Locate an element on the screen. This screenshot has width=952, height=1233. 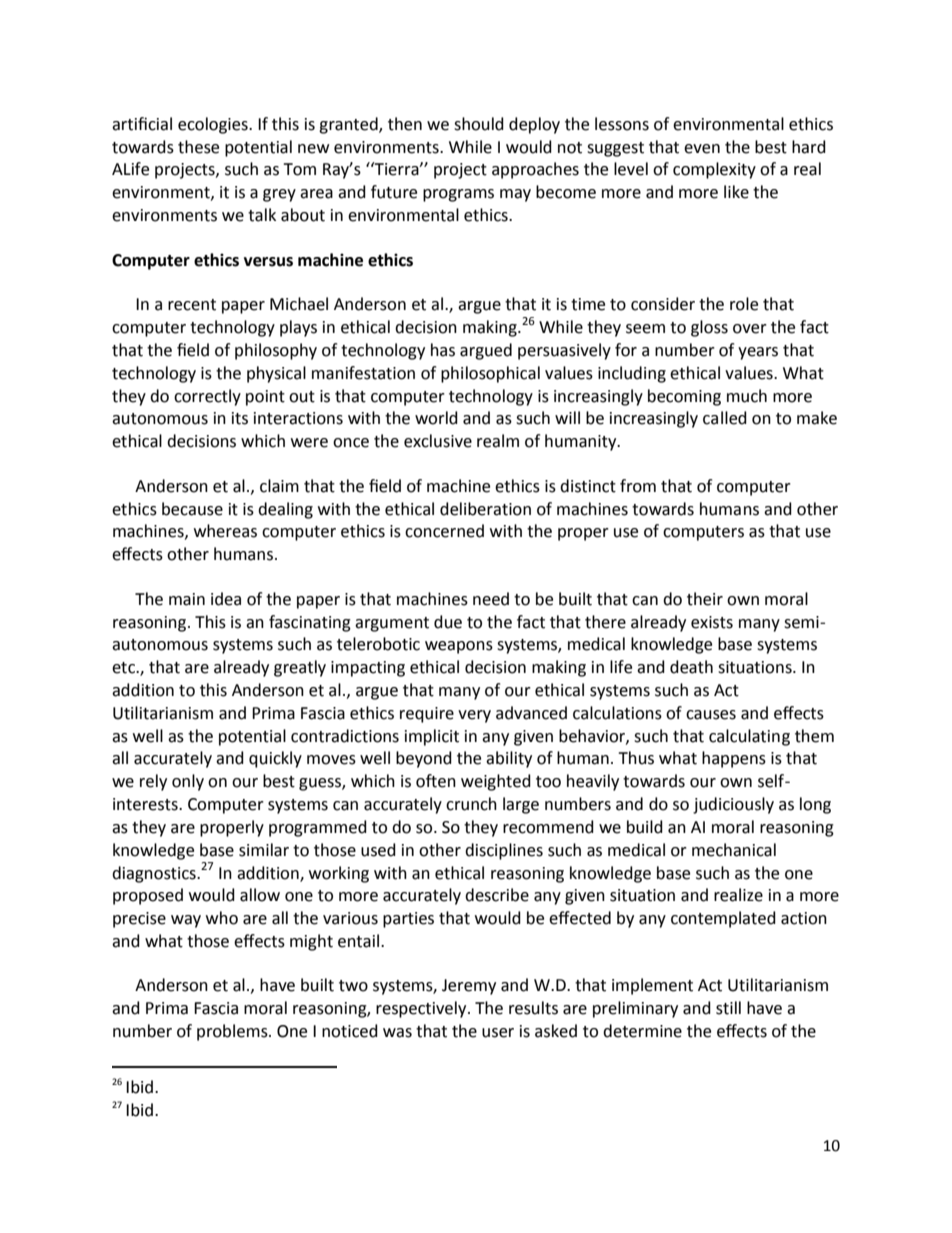
correctly is located at coordinates (207, 397).
